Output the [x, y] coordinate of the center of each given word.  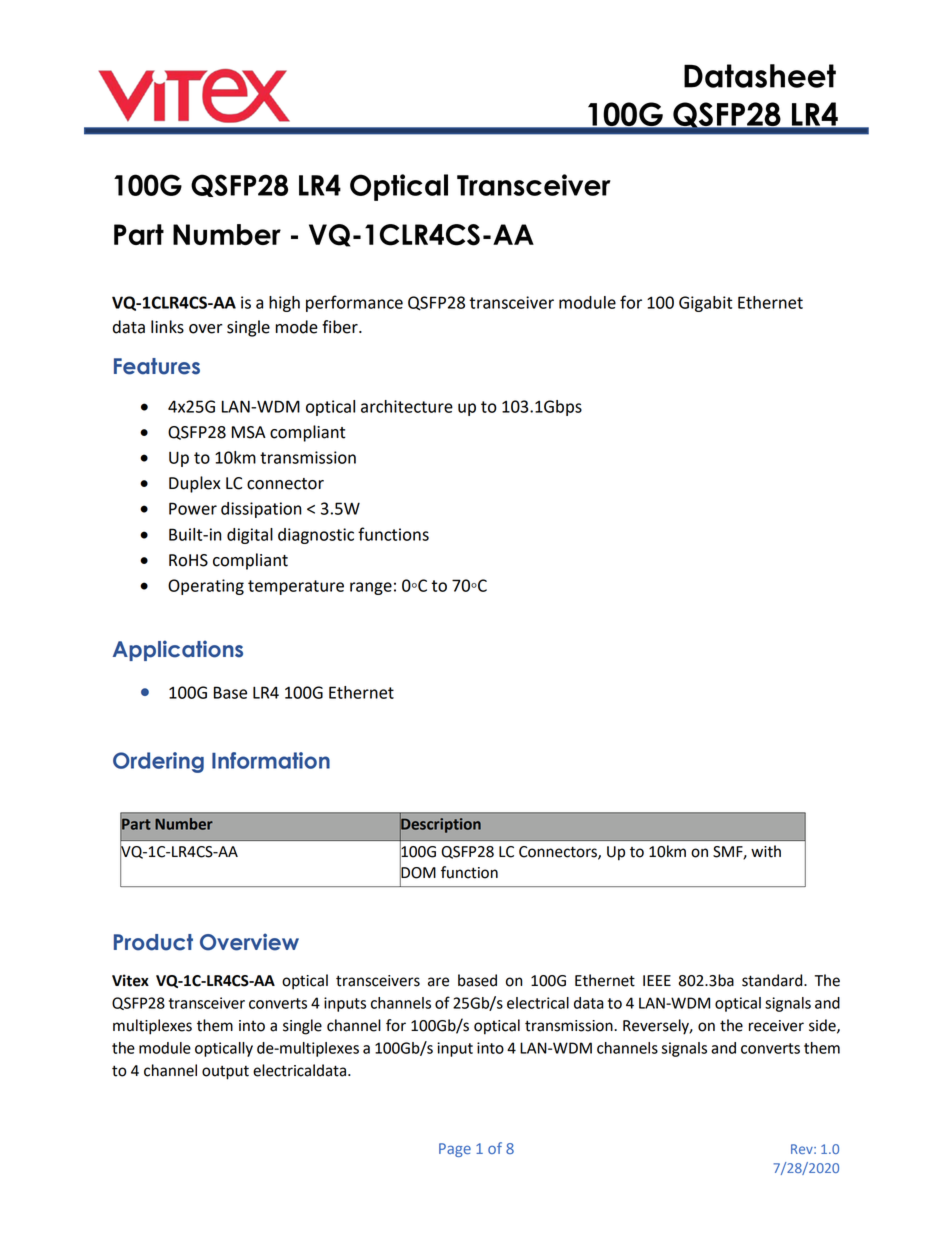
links [167, 327]
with [766, 851]
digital [250, 536]
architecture [407, 406]
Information [271, 760]
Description [440, 825]
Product [153, 942]
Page [455, 1150]
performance [354, 303]
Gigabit [705, 304]
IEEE [657, 980]
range [371, 588]
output [225, 1072]
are [438, 982]
